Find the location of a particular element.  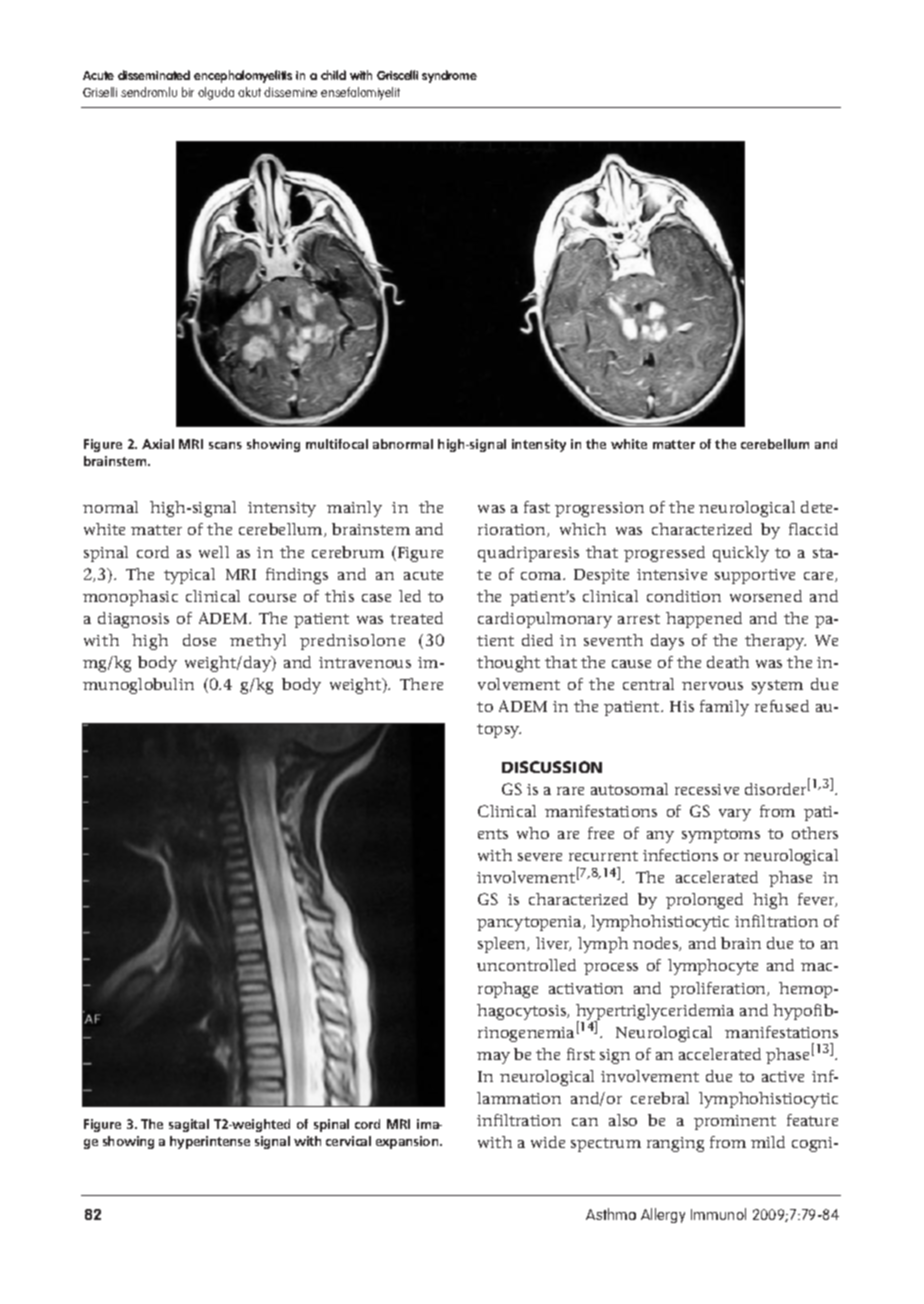

fast is located at coordinates (537, 507).
